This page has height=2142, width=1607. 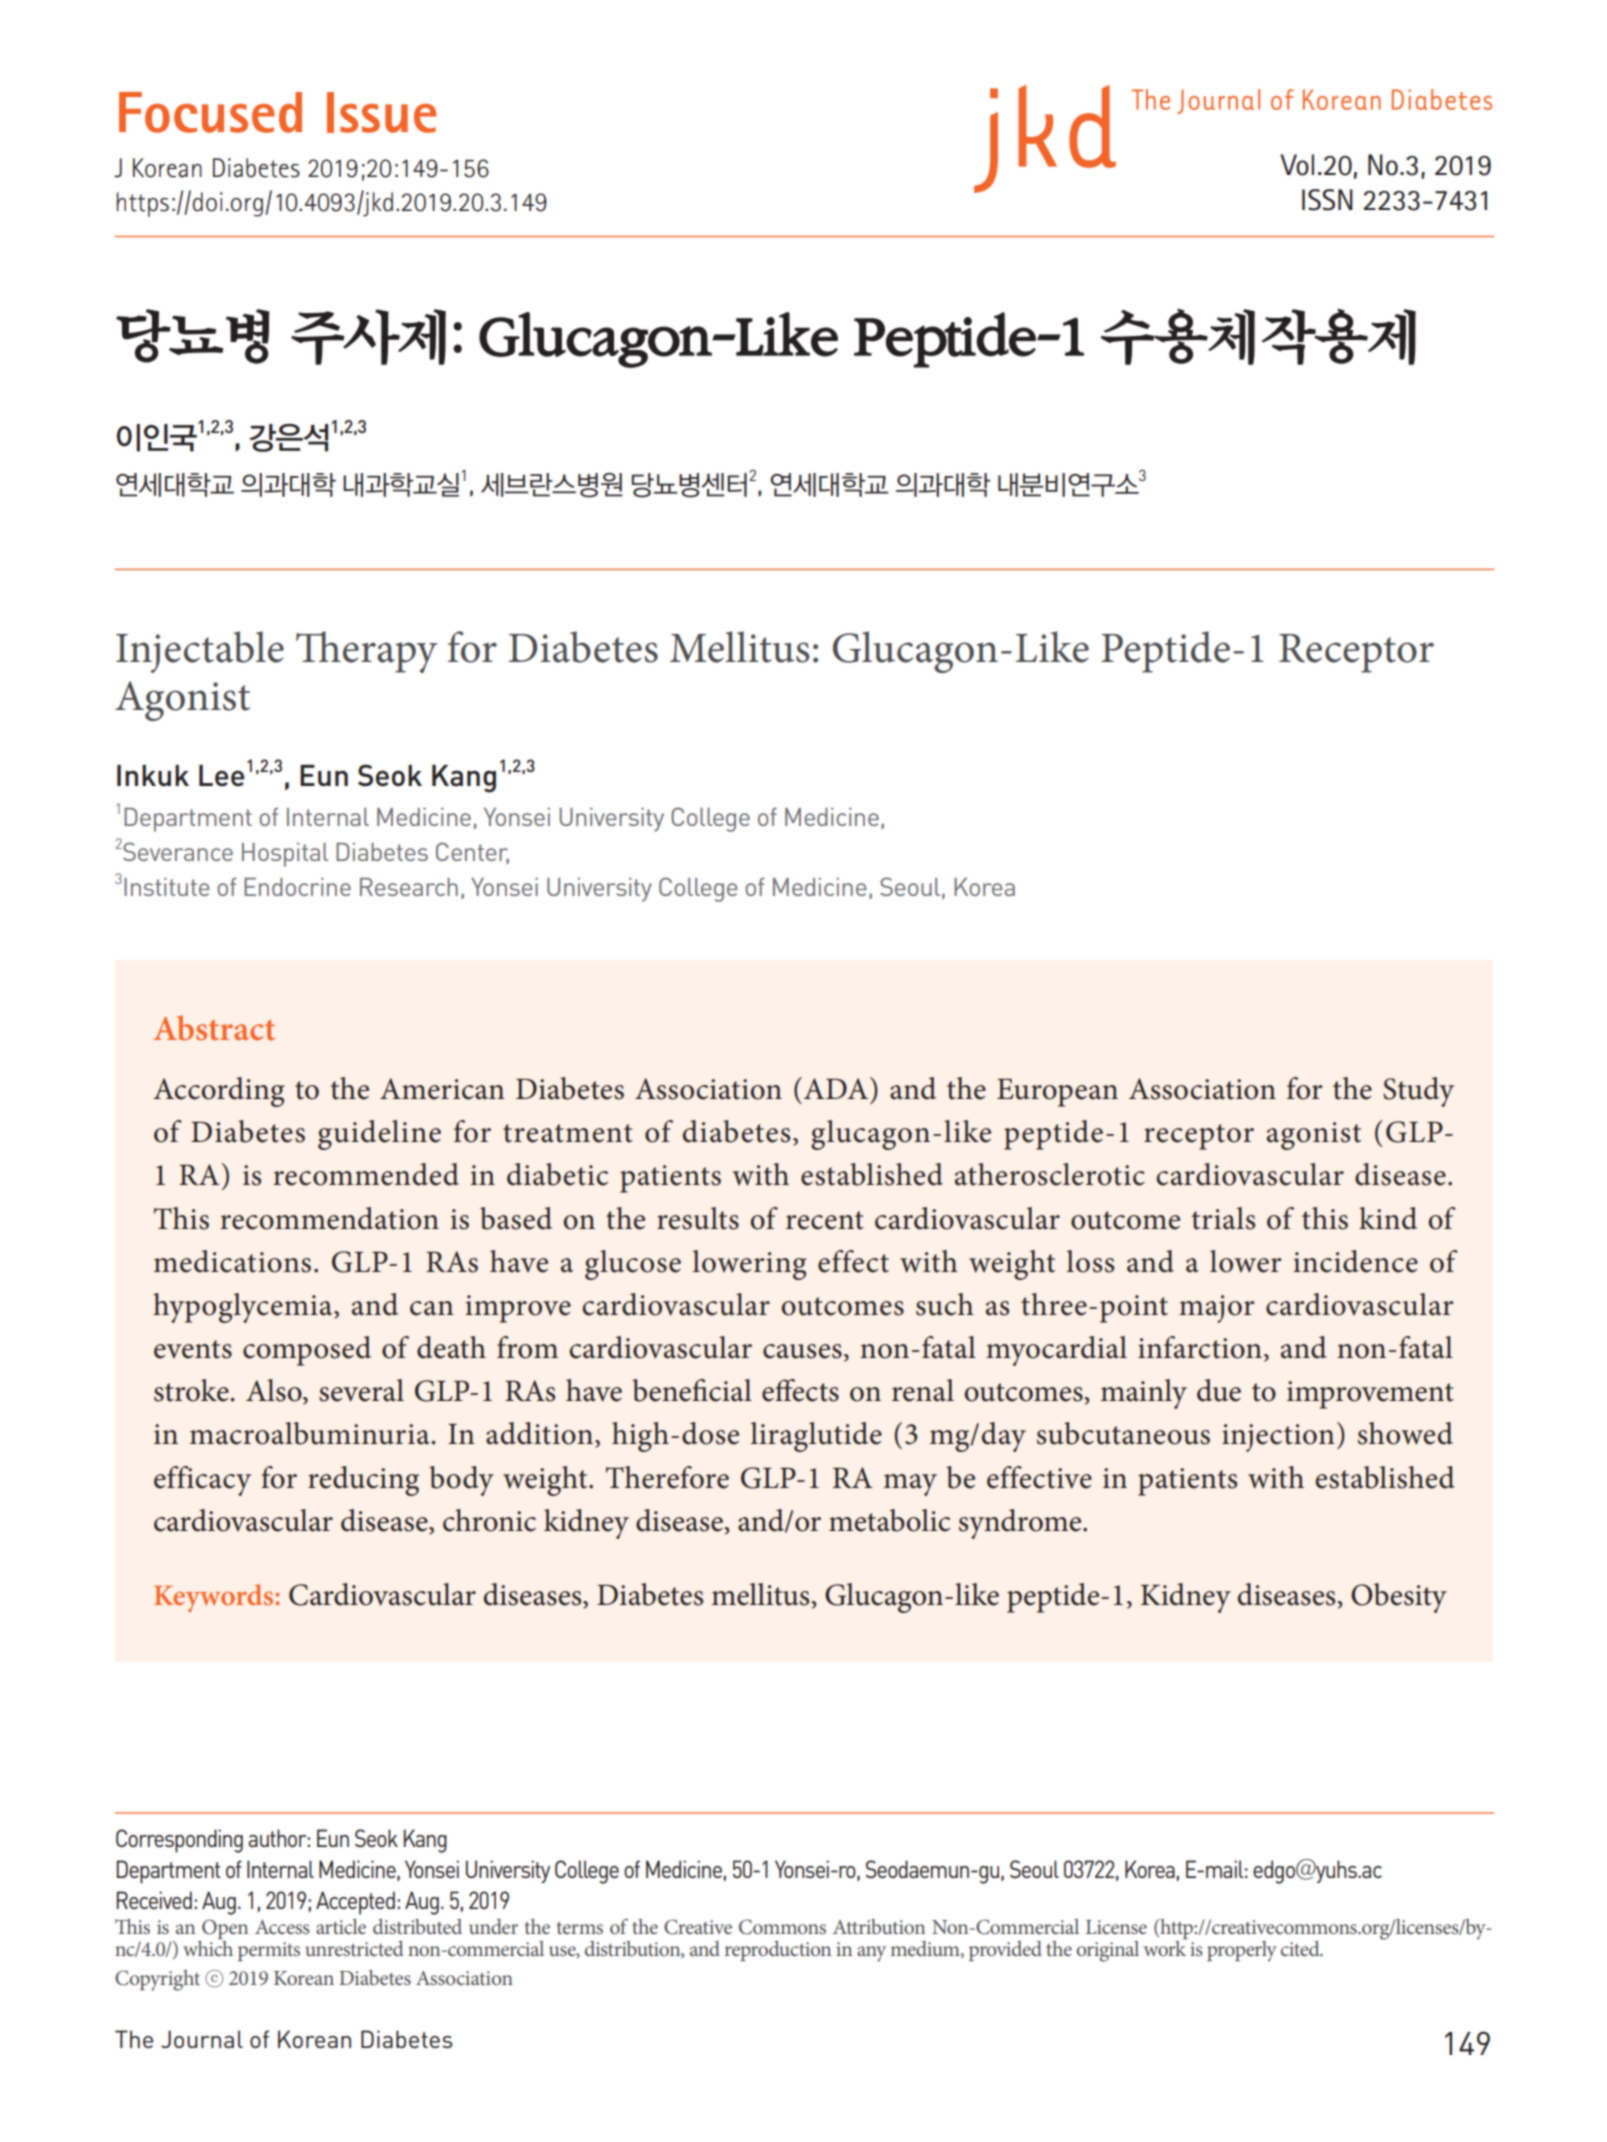 What do you see at coordinates (210, 112) in the page?
I see `Focused` at bounding box center [210, 112].
